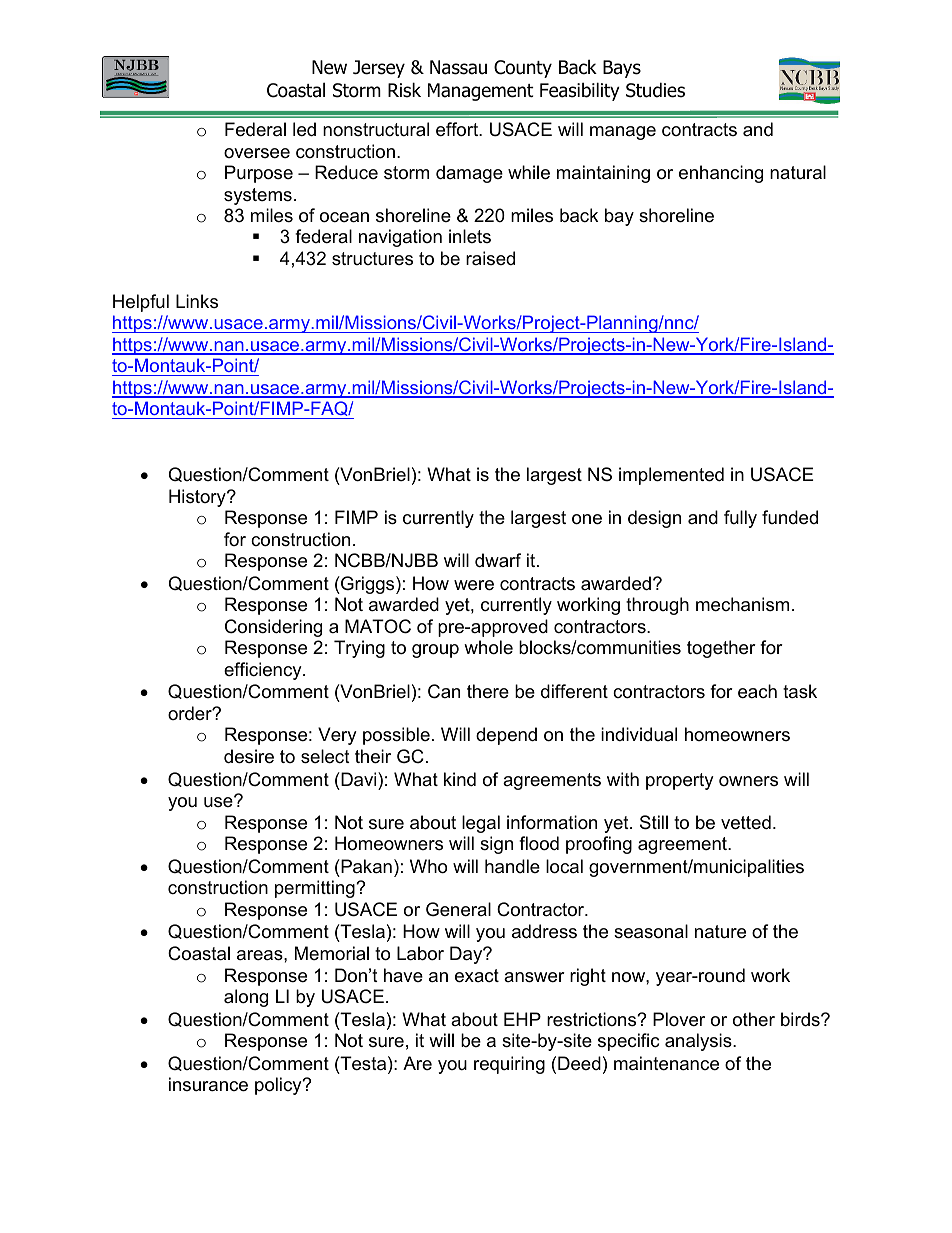 This page has width=952, height=1233. What do you see at coordinates (273, 628) in the page?
I see `Considering` at bounding box center [273, 628].
